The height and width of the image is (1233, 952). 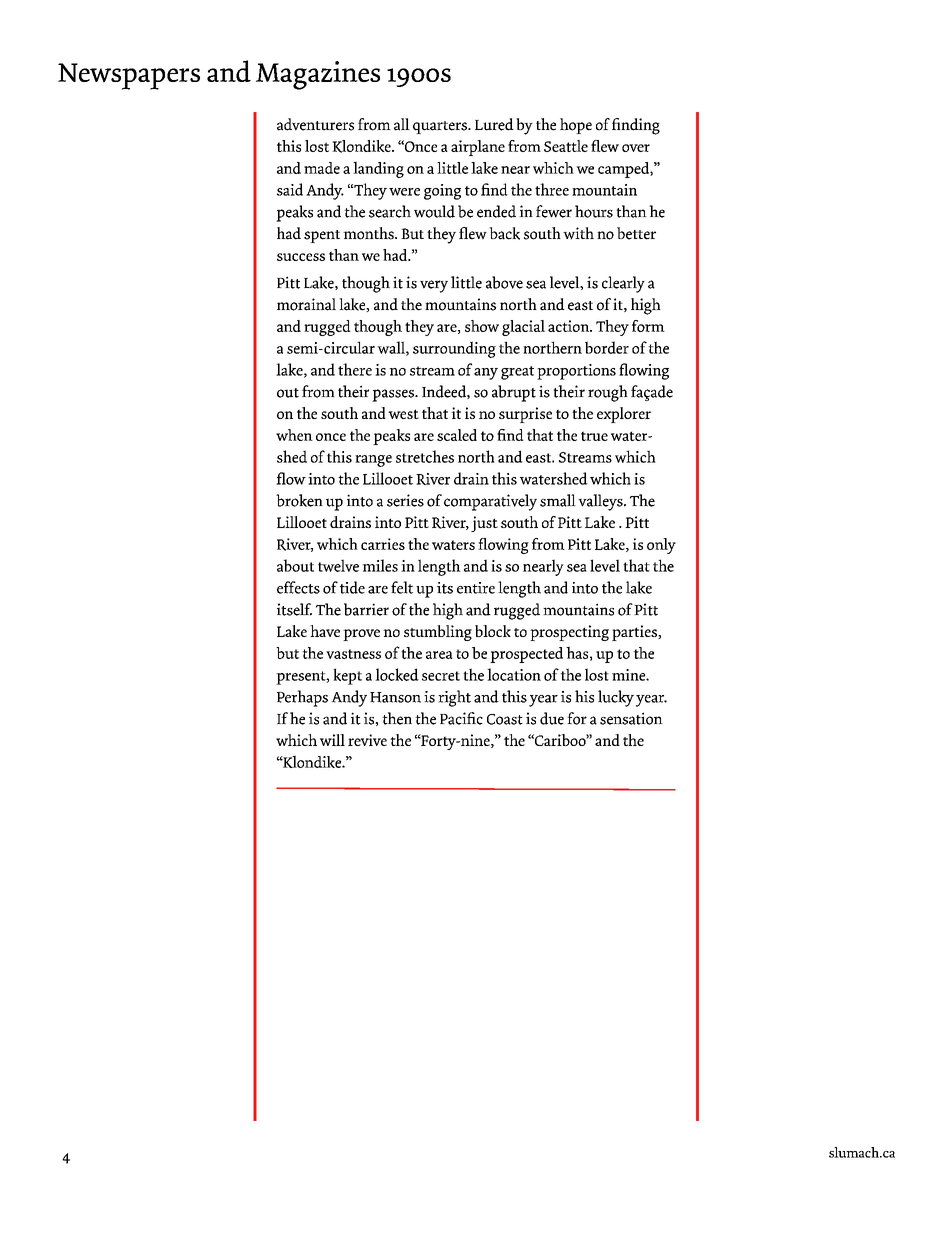 I want to click on quarters, so click(x=441, y=127).
